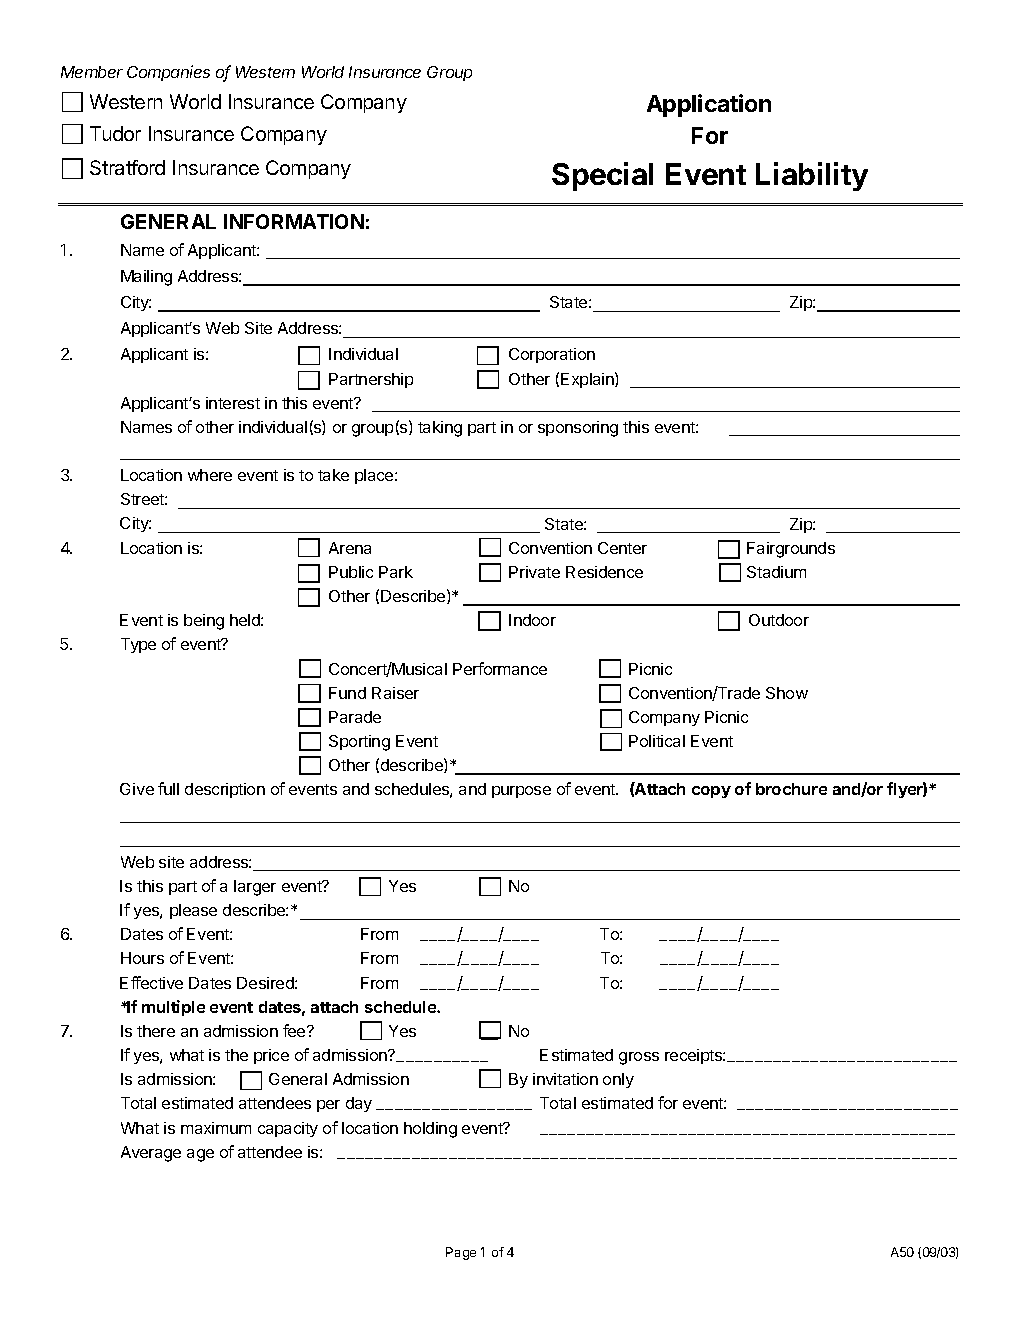  Describe the element at coordinates (787, 693) in the screenshot. I see `Show` at that location.
